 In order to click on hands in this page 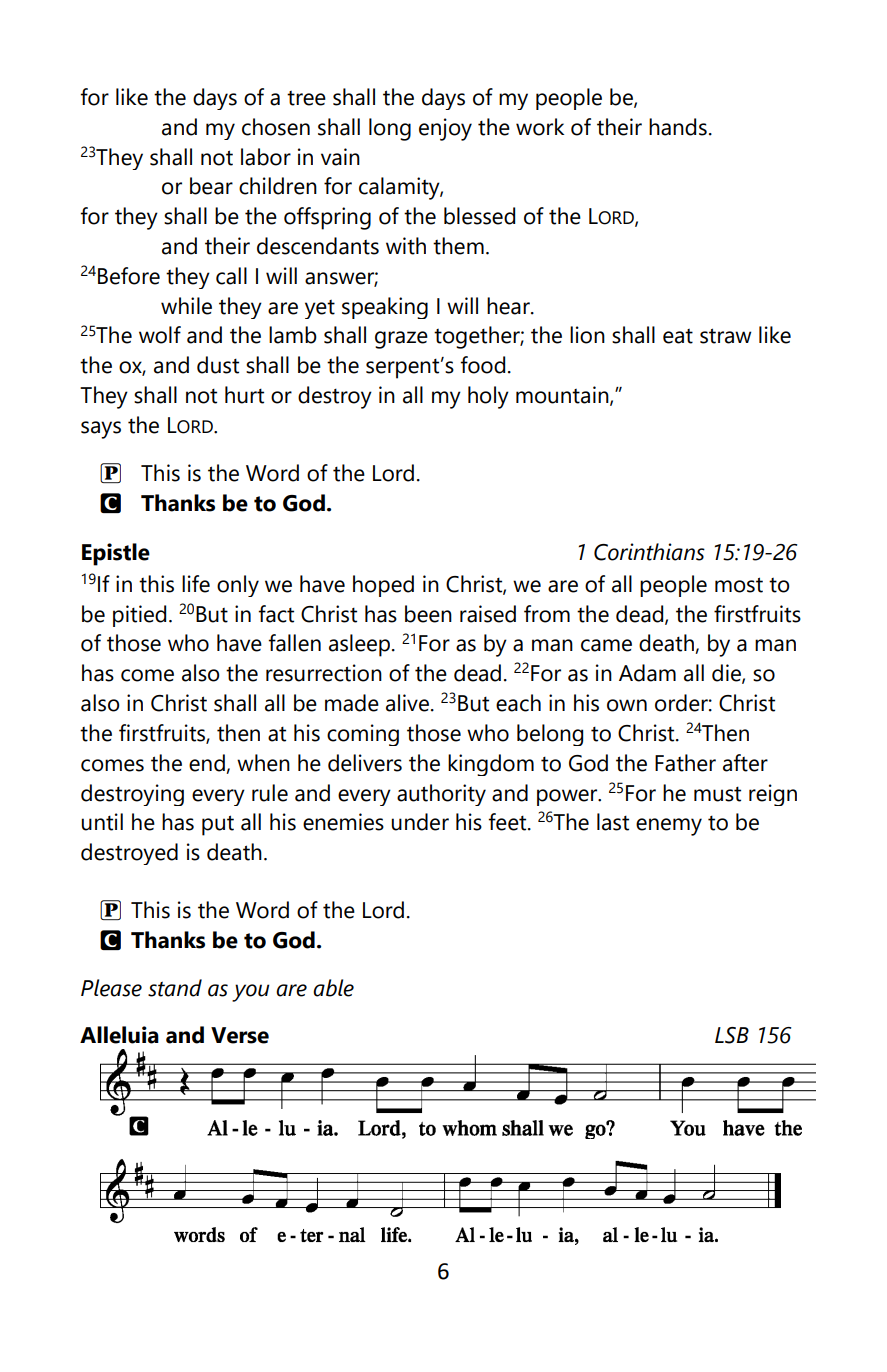, I will do `click(678, 127)`.
